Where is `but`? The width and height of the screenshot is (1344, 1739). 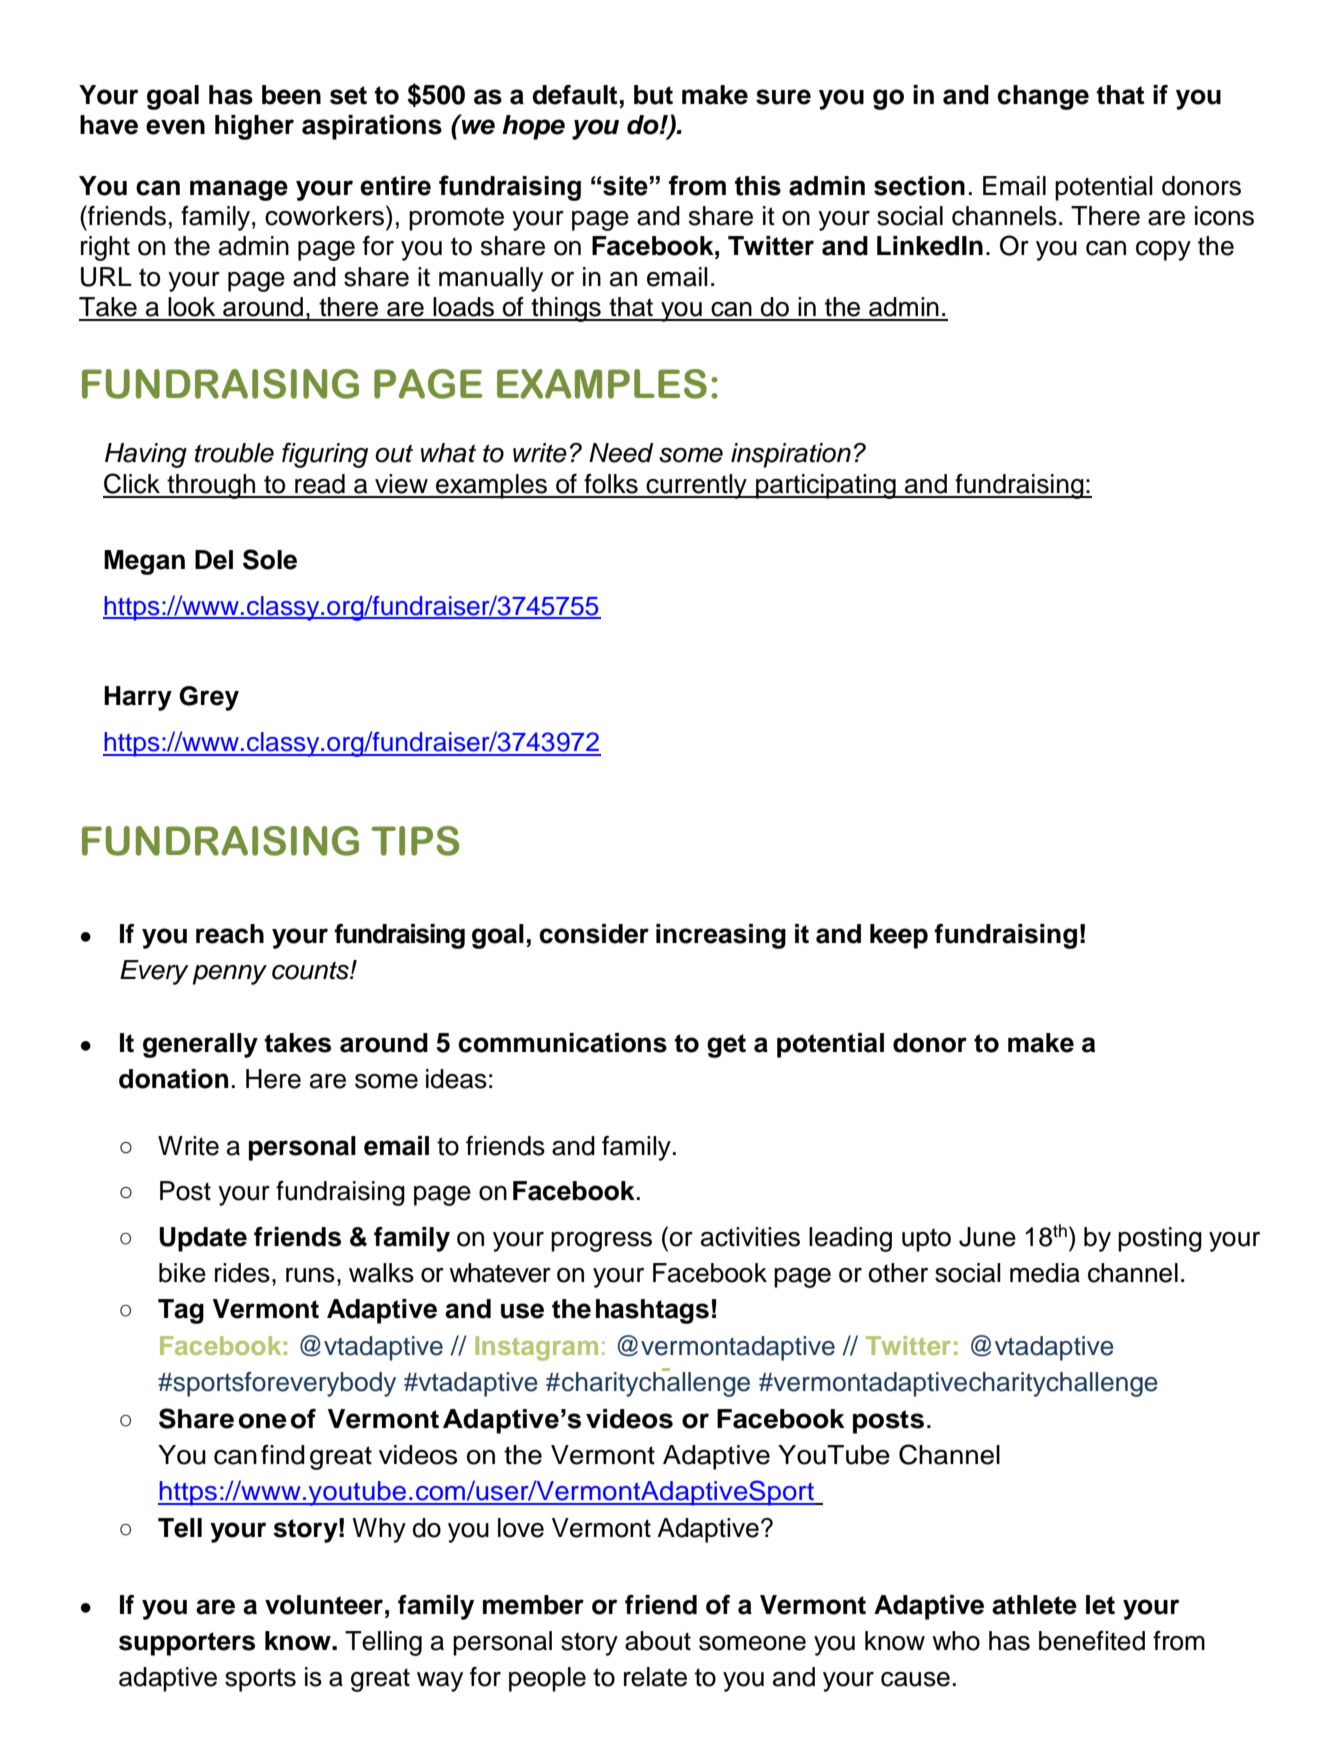 but is located at coordinates (653, 95).
